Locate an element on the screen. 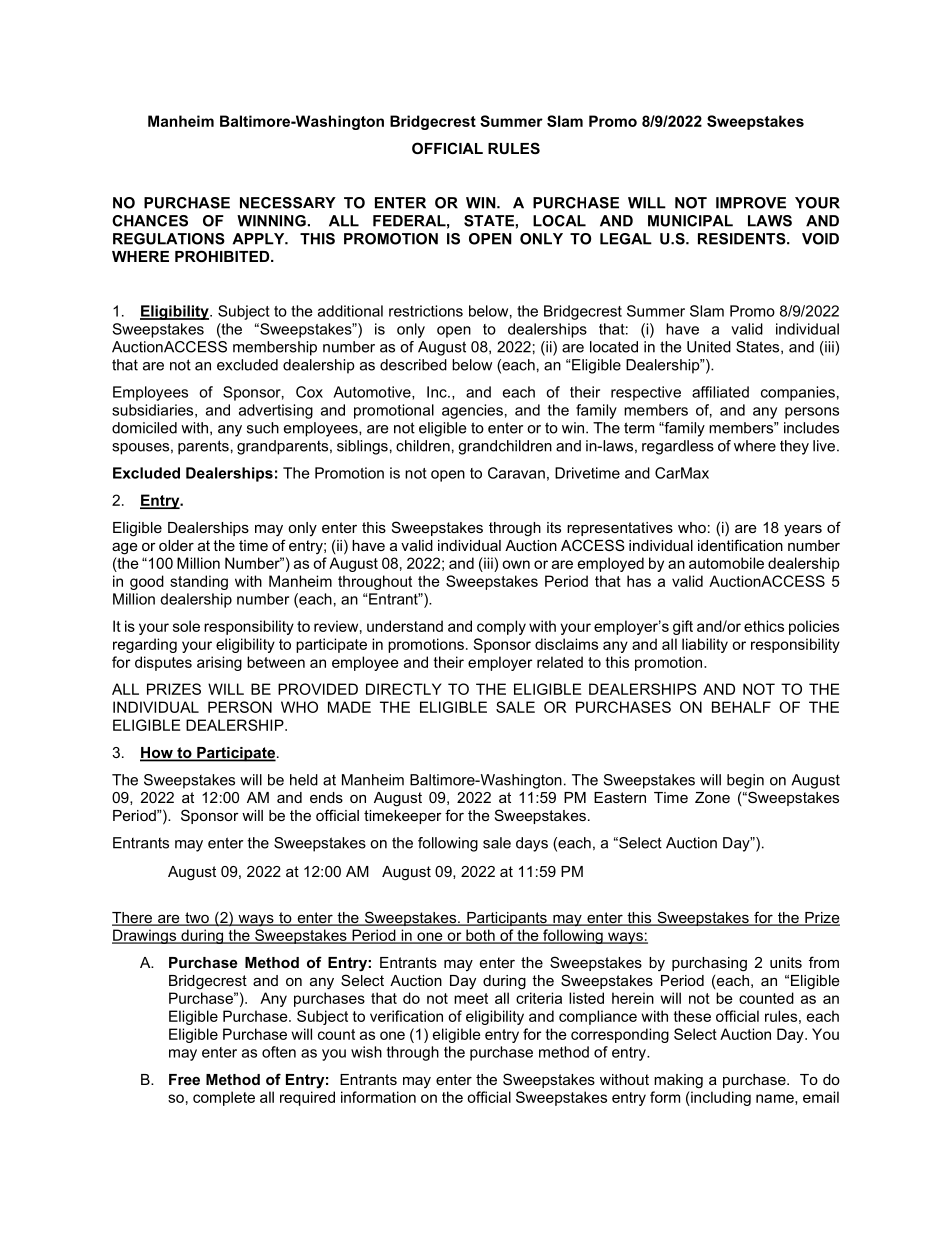 This screenshot has width=952, height=1233. affiliated is located at coordinates (720, 392).
